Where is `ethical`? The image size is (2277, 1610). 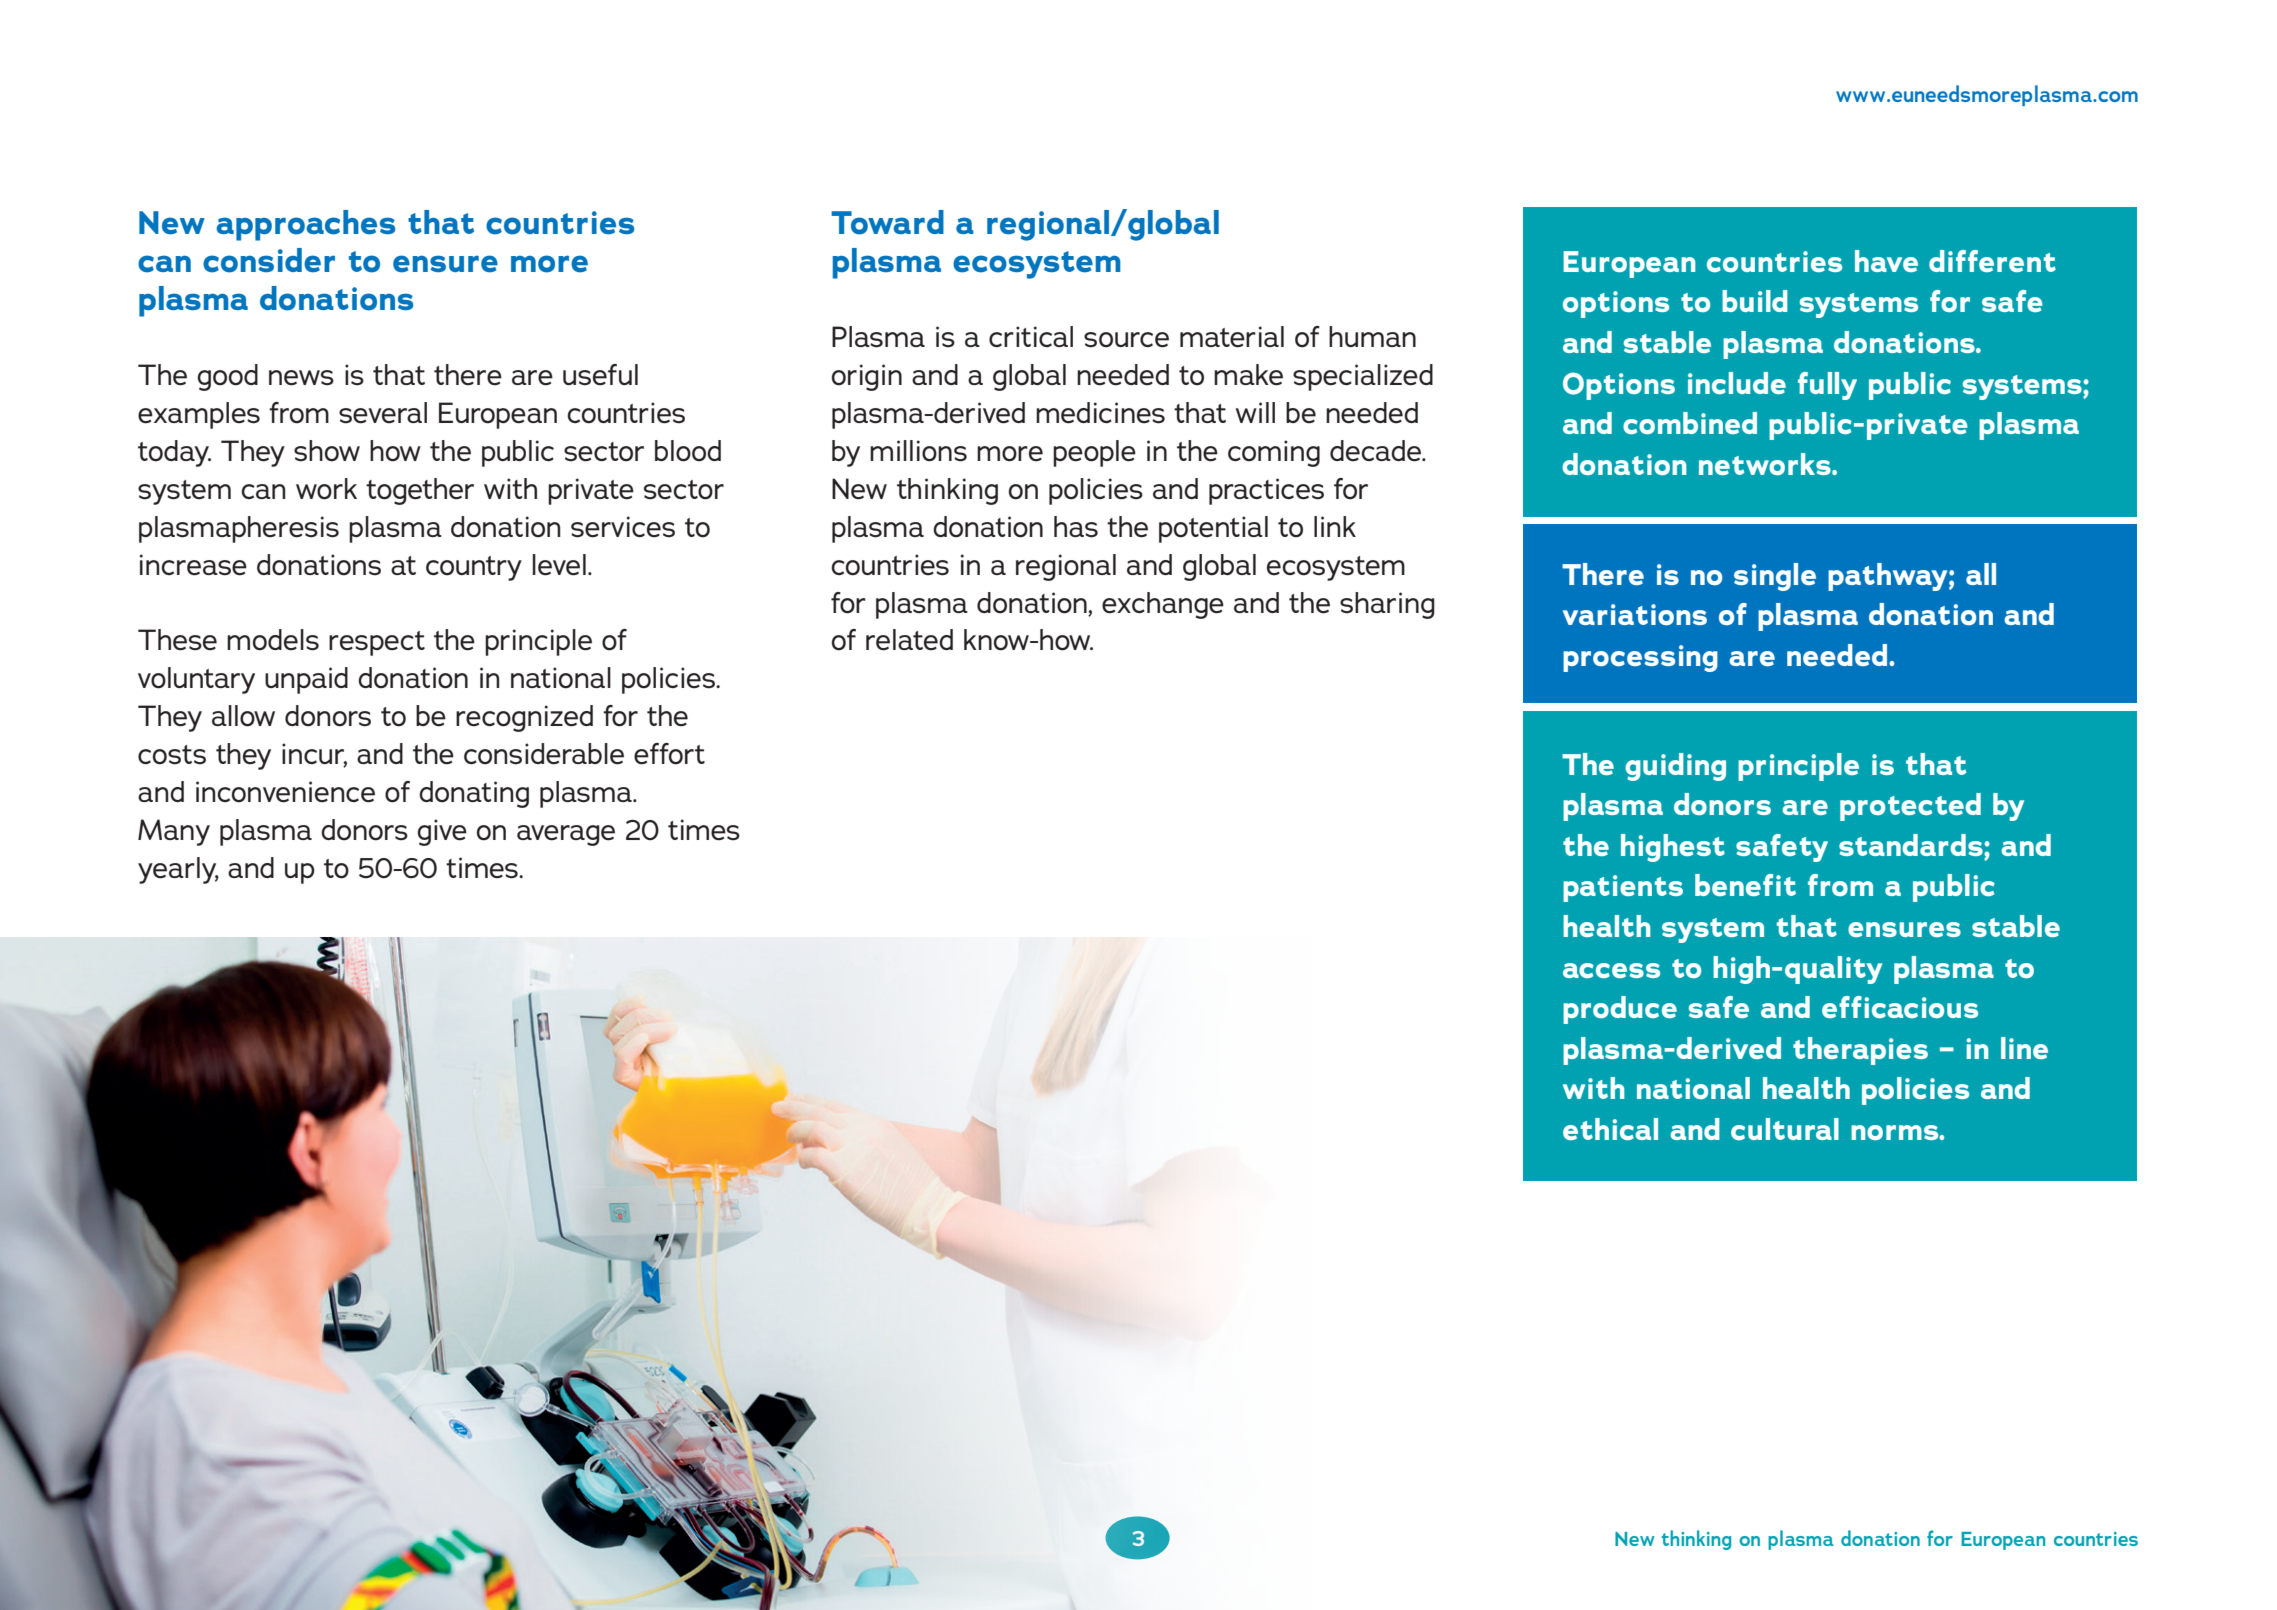
ethical is located at coordinates (1610, 1129).
